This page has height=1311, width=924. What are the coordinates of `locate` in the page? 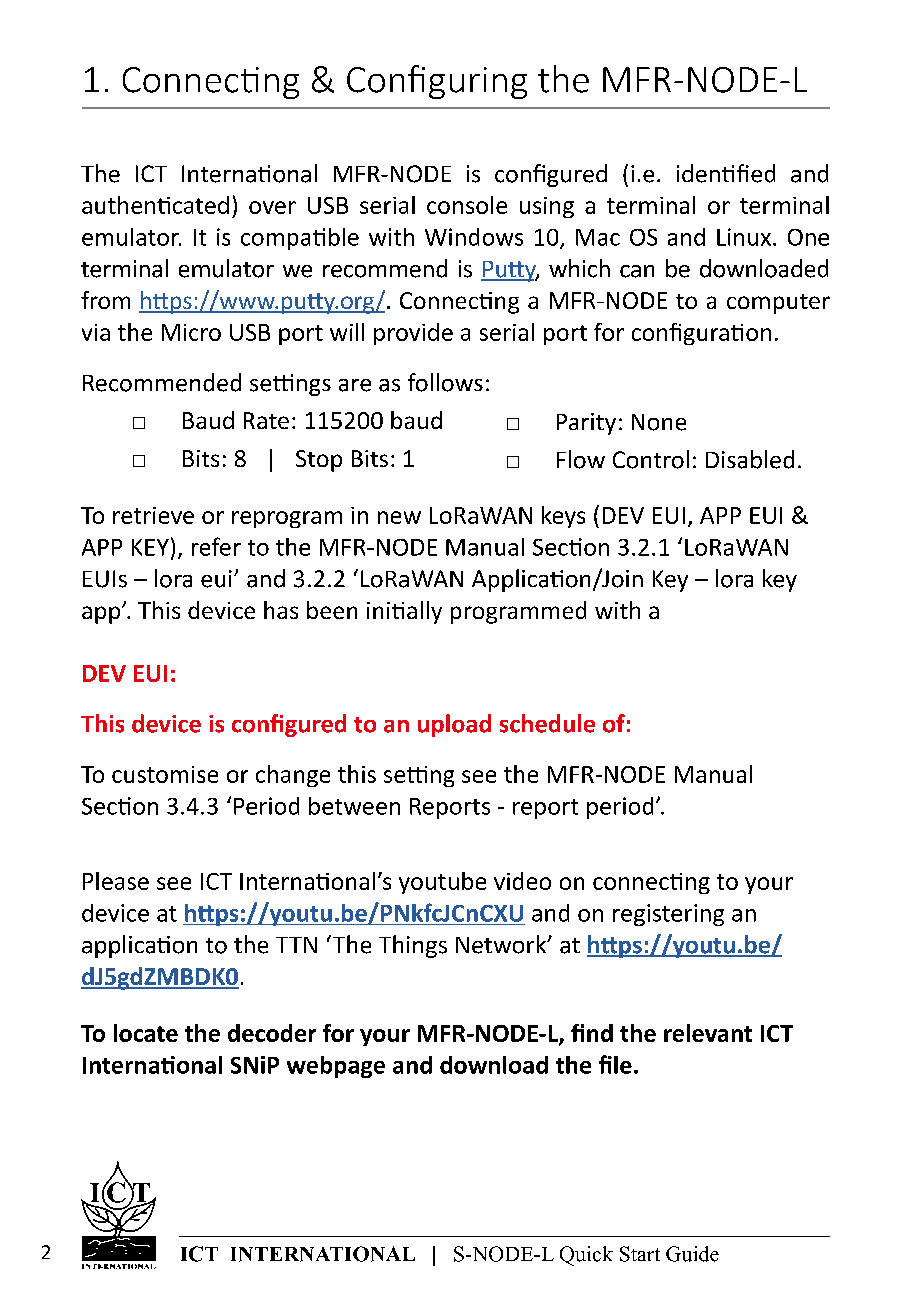 It's located at (146, 1033).
